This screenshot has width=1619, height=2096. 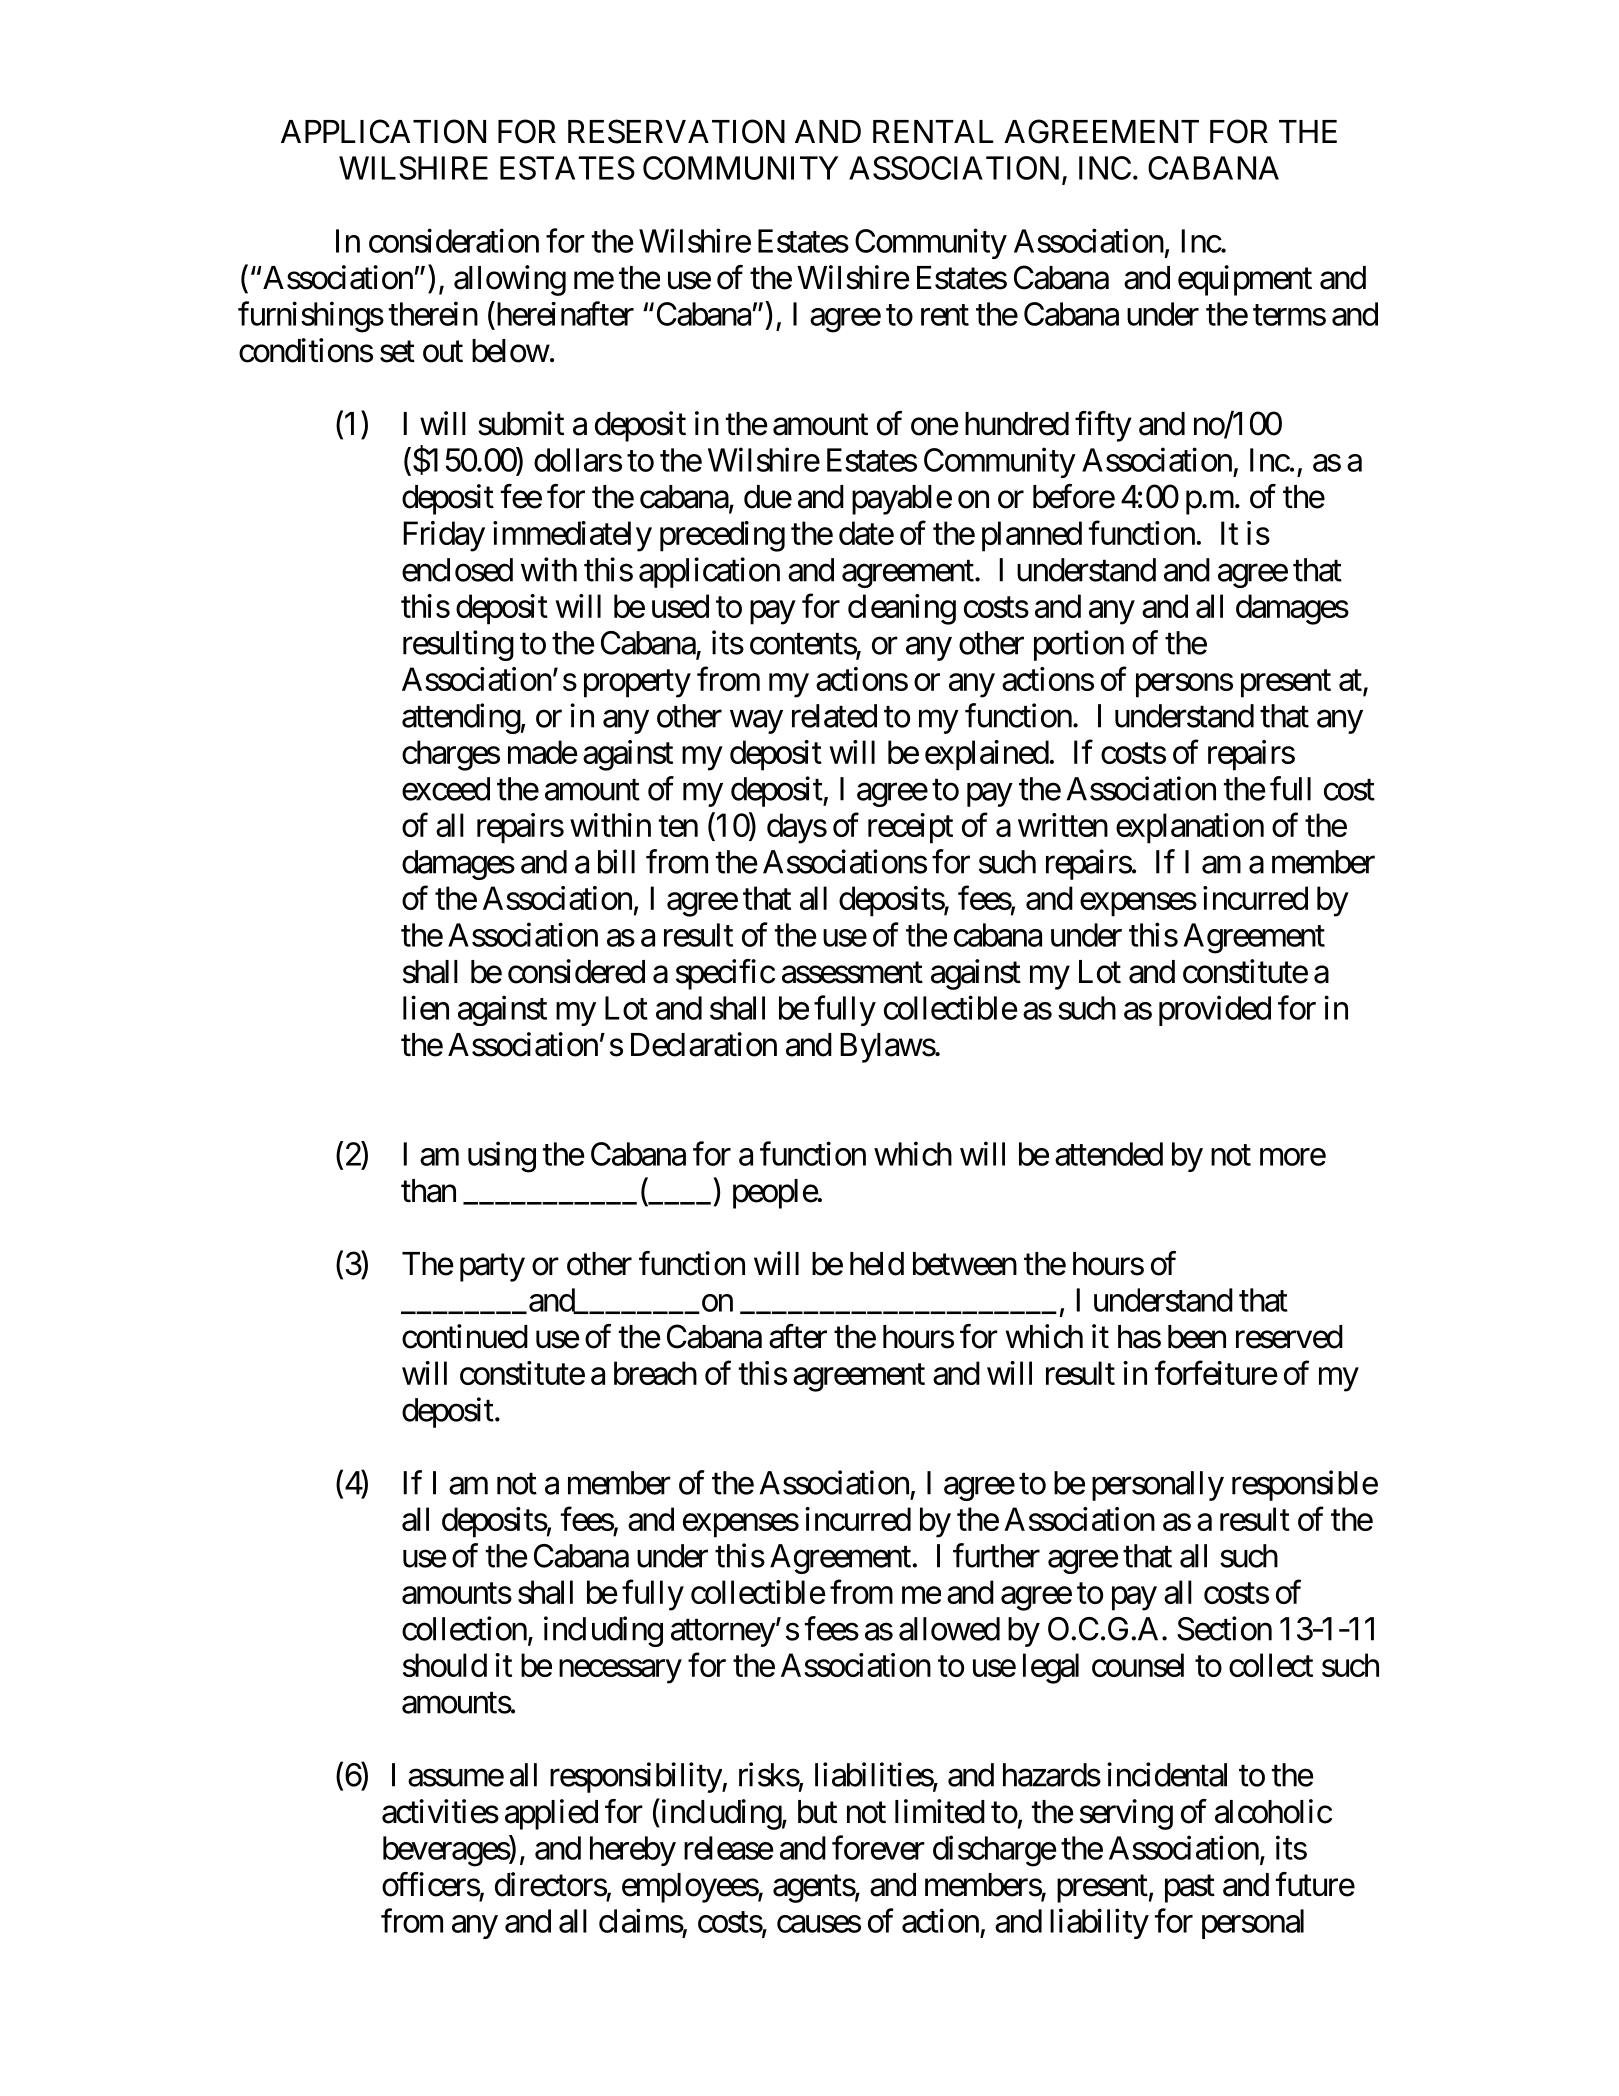 What do you see at coordinates (817, 1812) in the screenshot?
I see `but` at bounding box center [817, 1812].
